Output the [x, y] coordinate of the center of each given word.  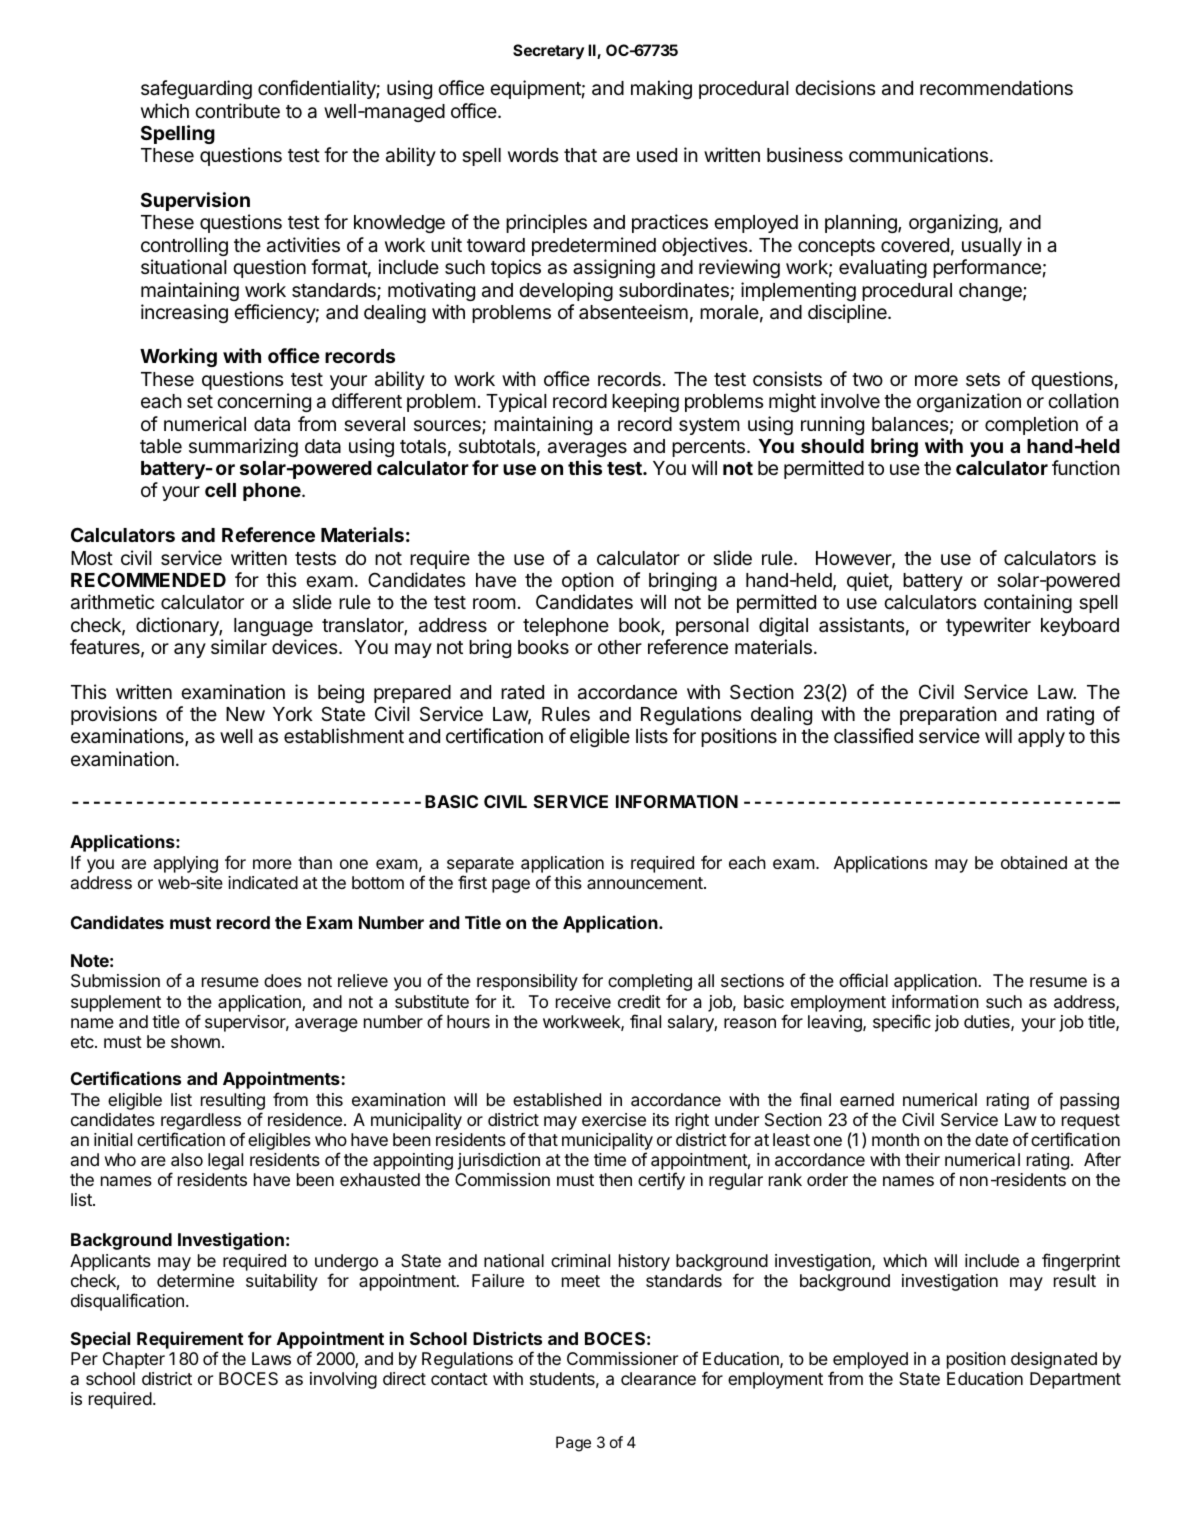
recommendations [996, 88]
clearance [658, 1378]
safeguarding [196, 89]
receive [583, 1001]
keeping [645, 402]
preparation [948, 715]
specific [902, 1023]
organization [969, 402]
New [245, 714]
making [661, 89]
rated [522, 692]
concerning [264, 402]
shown [195, 1041]
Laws [271, 1358]
